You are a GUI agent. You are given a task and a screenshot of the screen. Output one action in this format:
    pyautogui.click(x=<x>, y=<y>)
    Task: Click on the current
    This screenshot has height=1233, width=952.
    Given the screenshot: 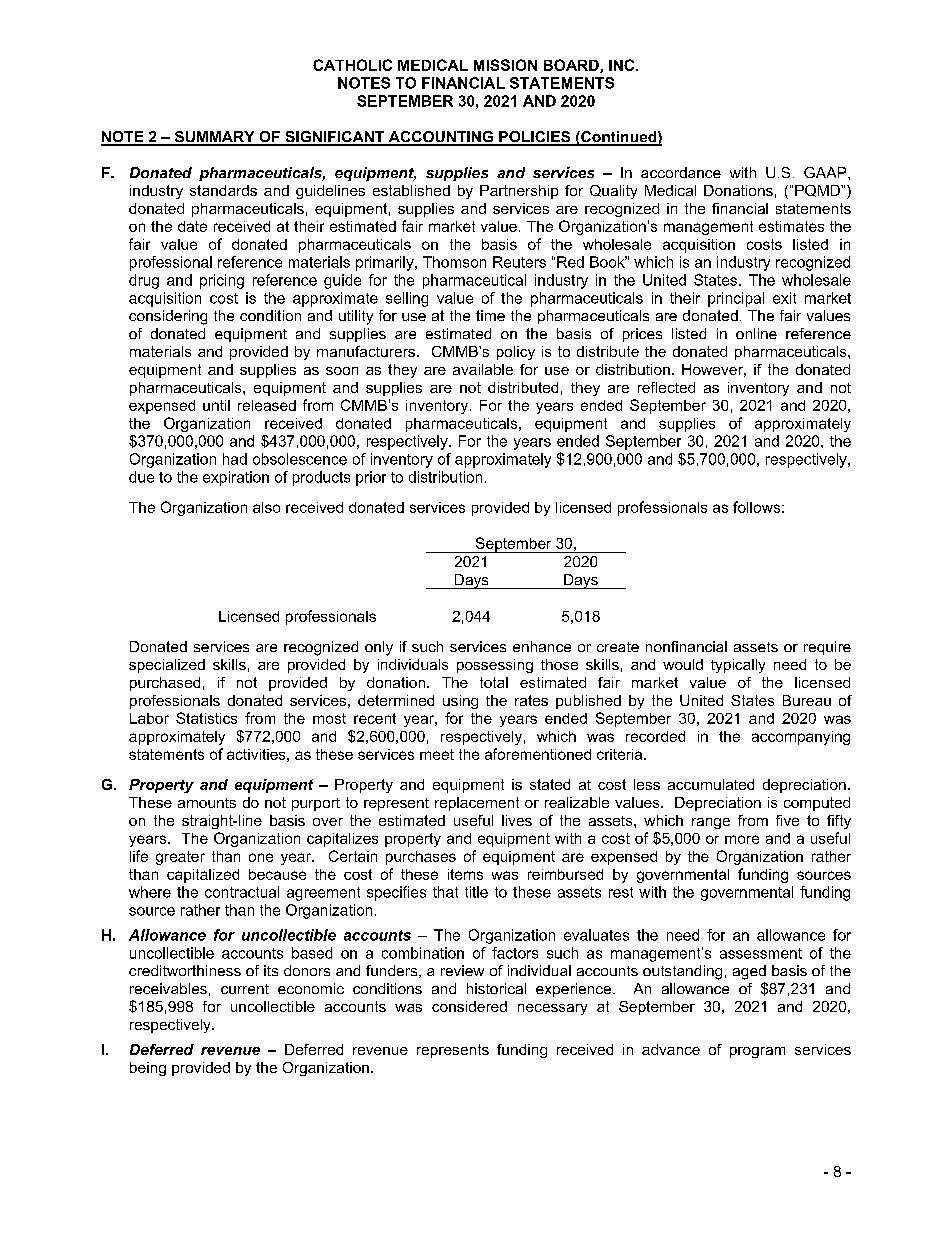 What is the action you would take?
    pyautogui.click(x=245, y=989)
